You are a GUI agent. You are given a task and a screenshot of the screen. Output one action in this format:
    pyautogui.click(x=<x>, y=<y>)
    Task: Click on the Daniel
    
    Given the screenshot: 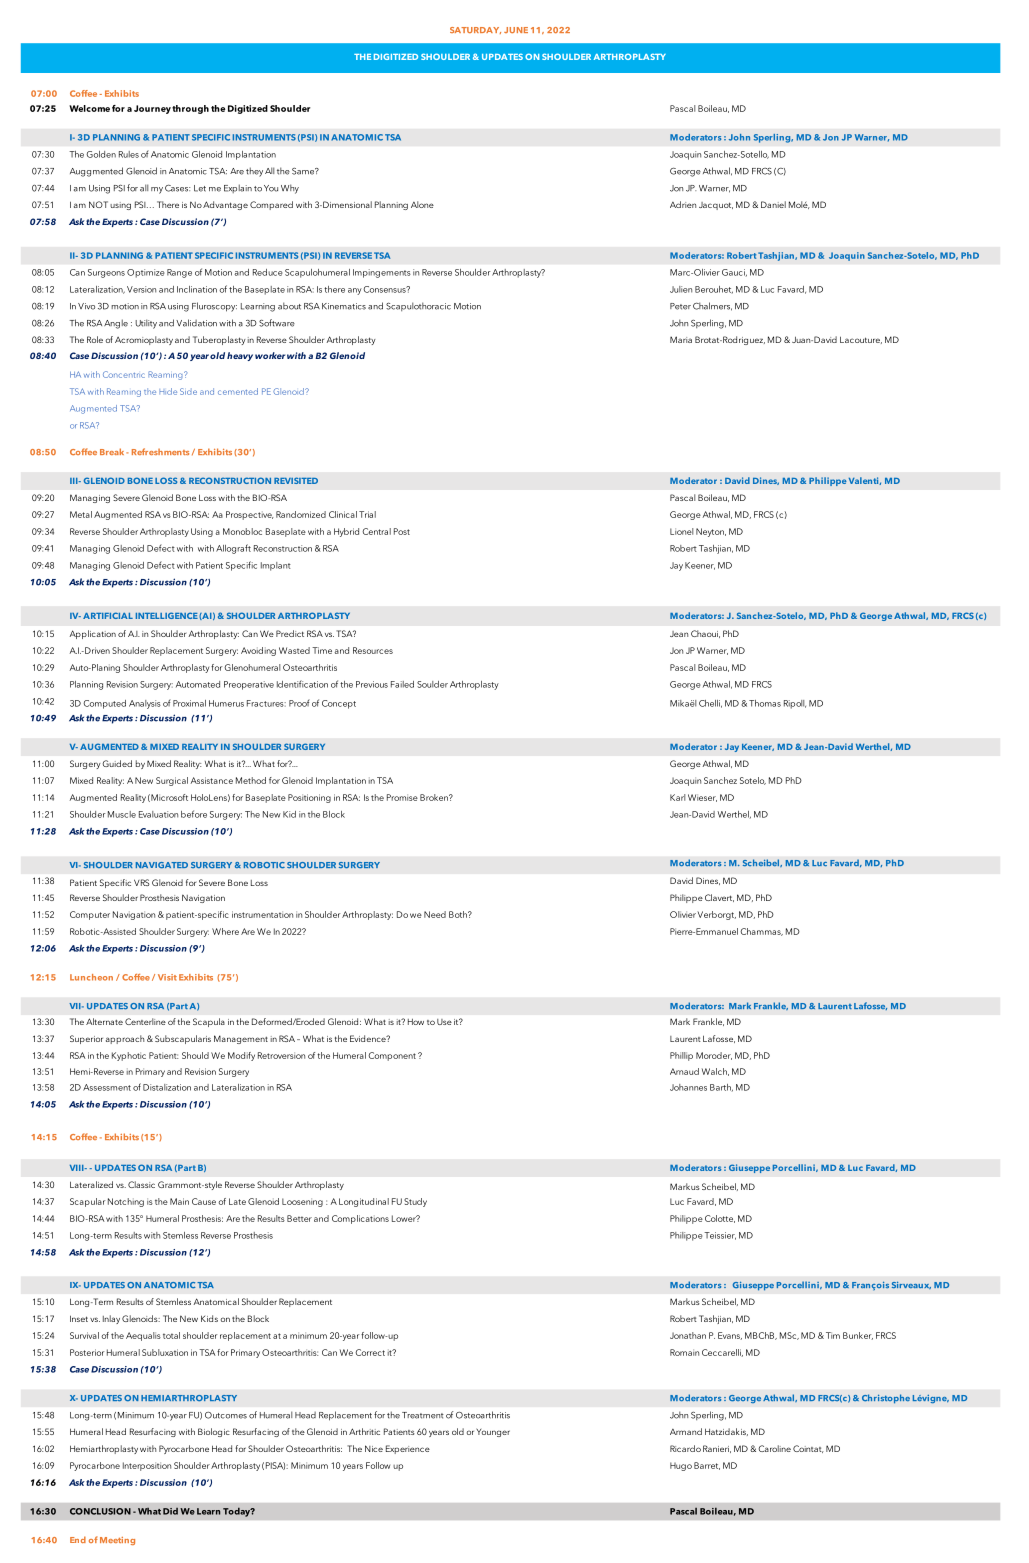 What is the action you would take?
    pyautogui.click(x=773, y=204)
